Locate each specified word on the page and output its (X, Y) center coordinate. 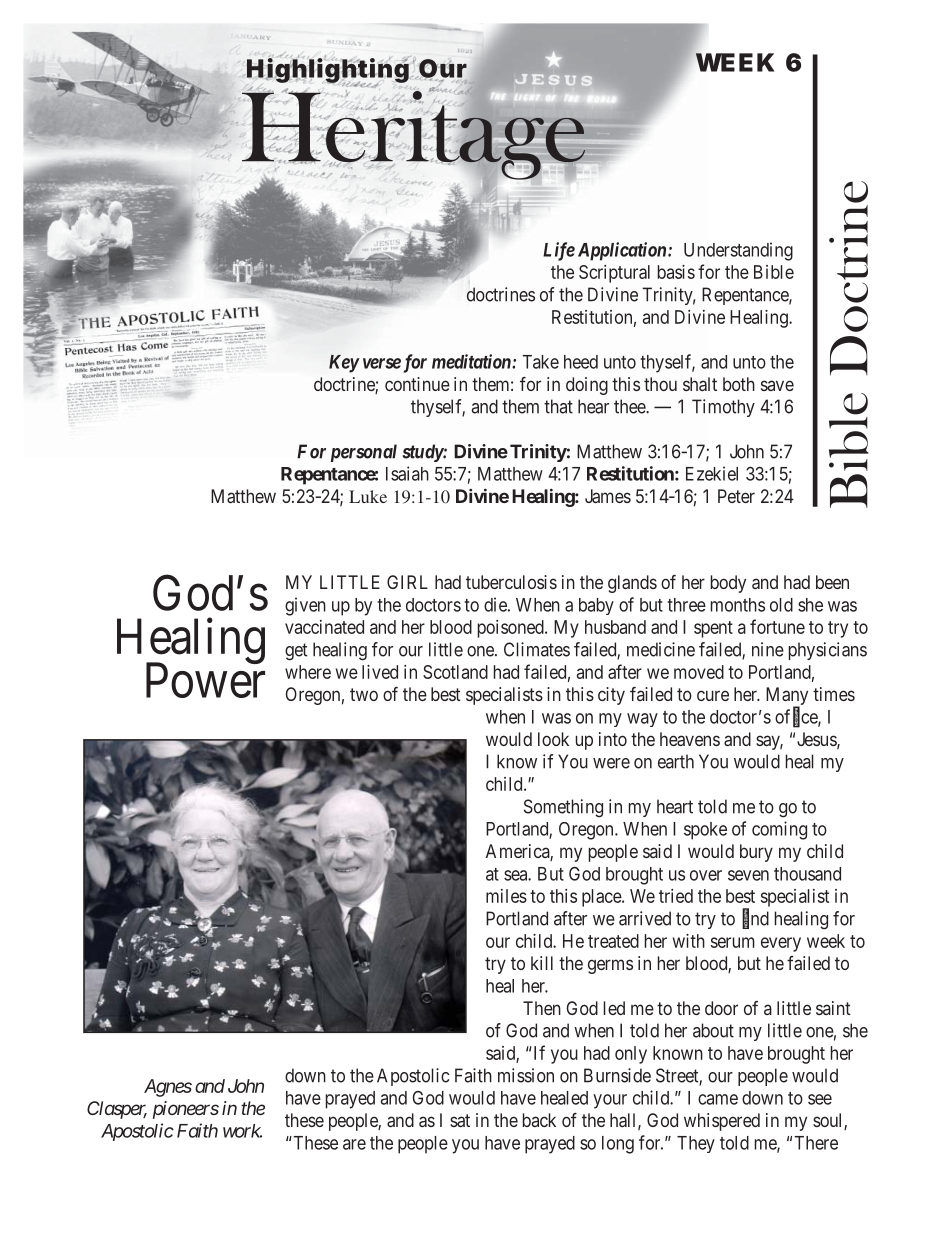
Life (559, 251)
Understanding (738, 251)
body (728, 584)
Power (205, 680)
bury (756, 853)
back (539, 1120)
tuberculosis (511, 582)
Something (563, 808)
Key (344, 364)
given (305, 606)
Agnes (168, 1088)
